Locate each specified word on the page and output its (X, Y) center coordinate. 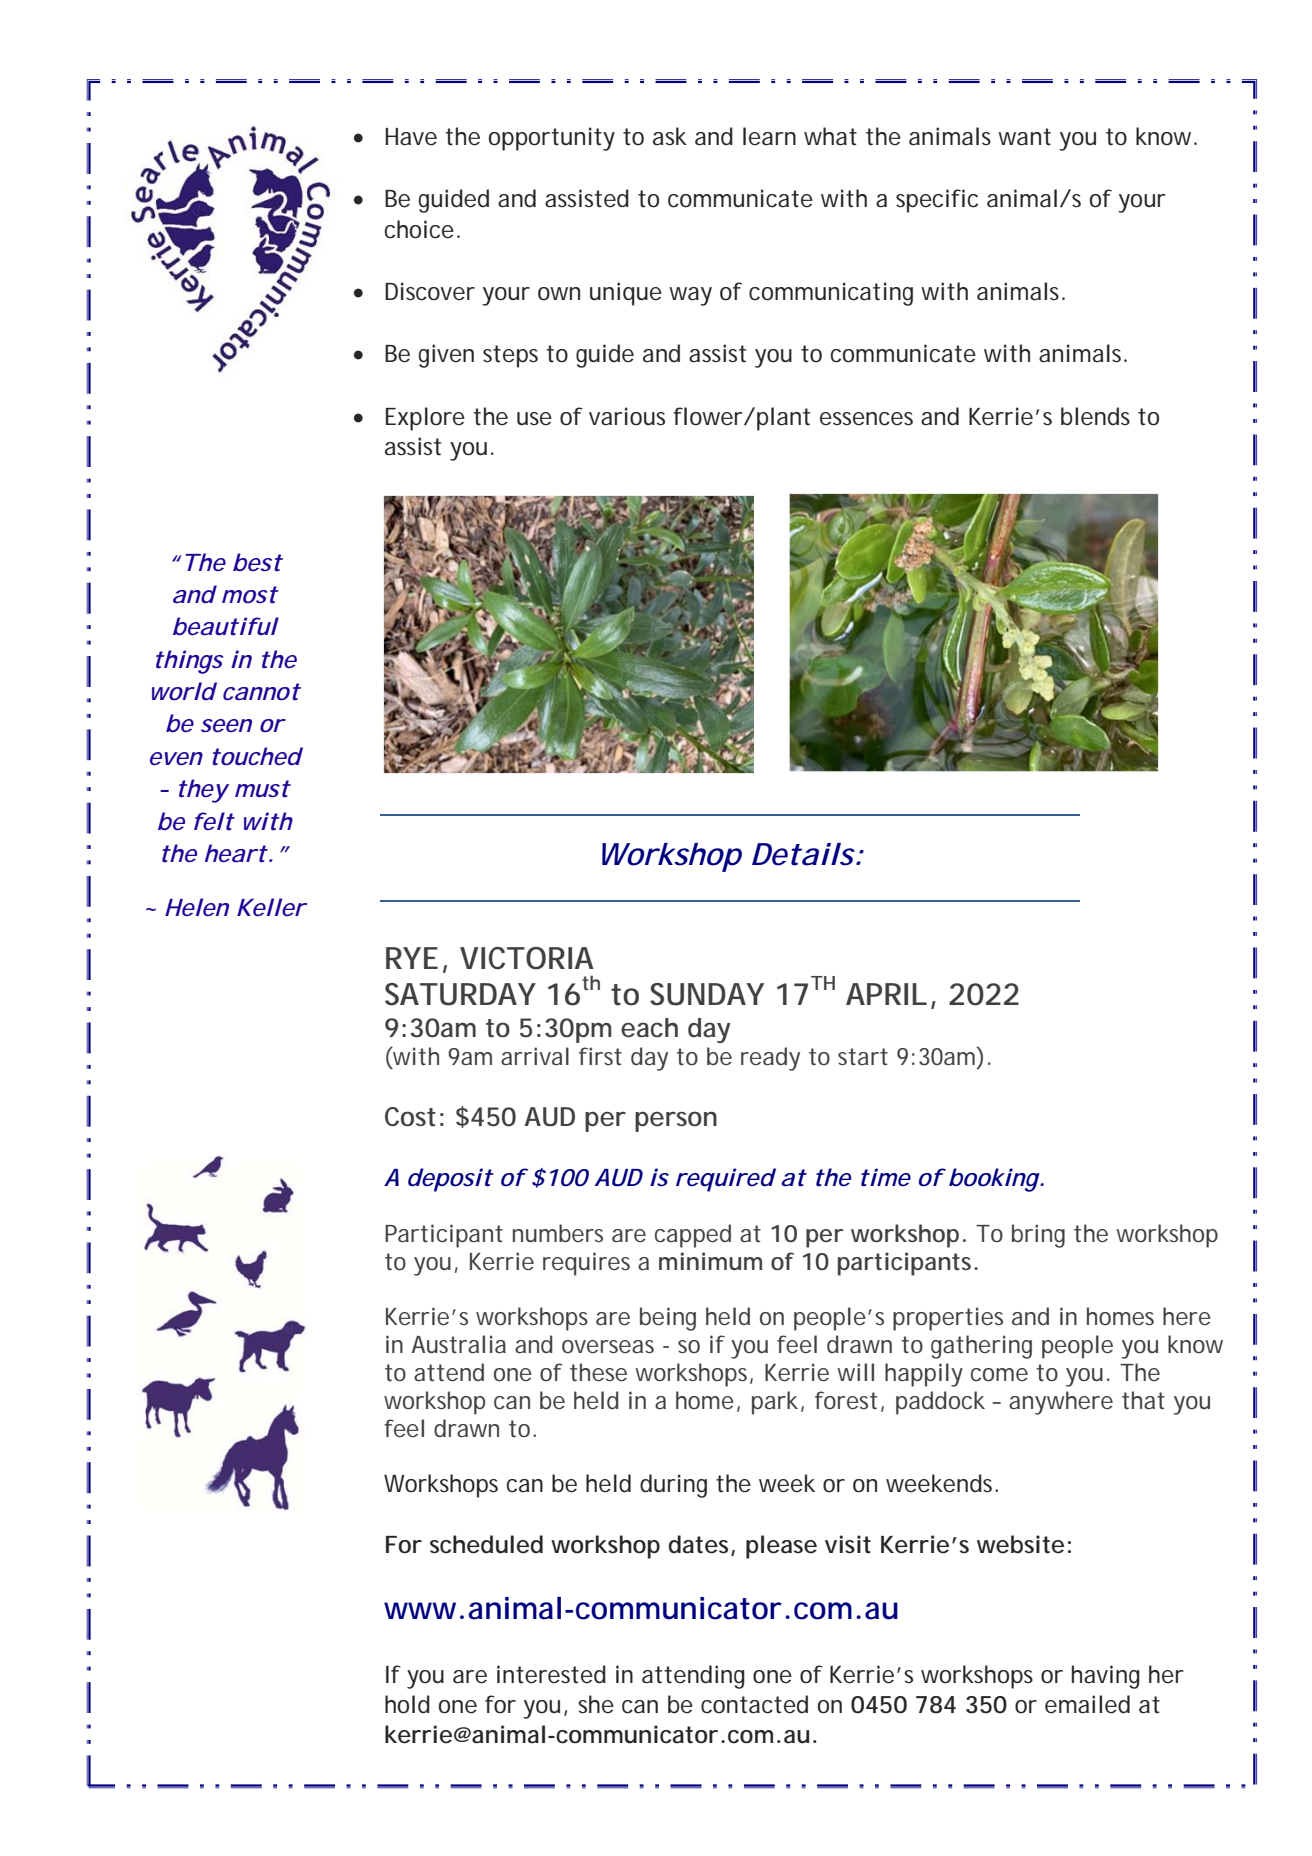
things (189, 662)
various (627, 416)
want (1024, 137)
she (596, 1704)
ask (670, 136)
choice (419, 229)
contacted (754, 1704)
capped (693, 1236)
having (1106, 1677)
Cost (410, 1117)
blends (1095, 416)
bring (1038, 1236)
